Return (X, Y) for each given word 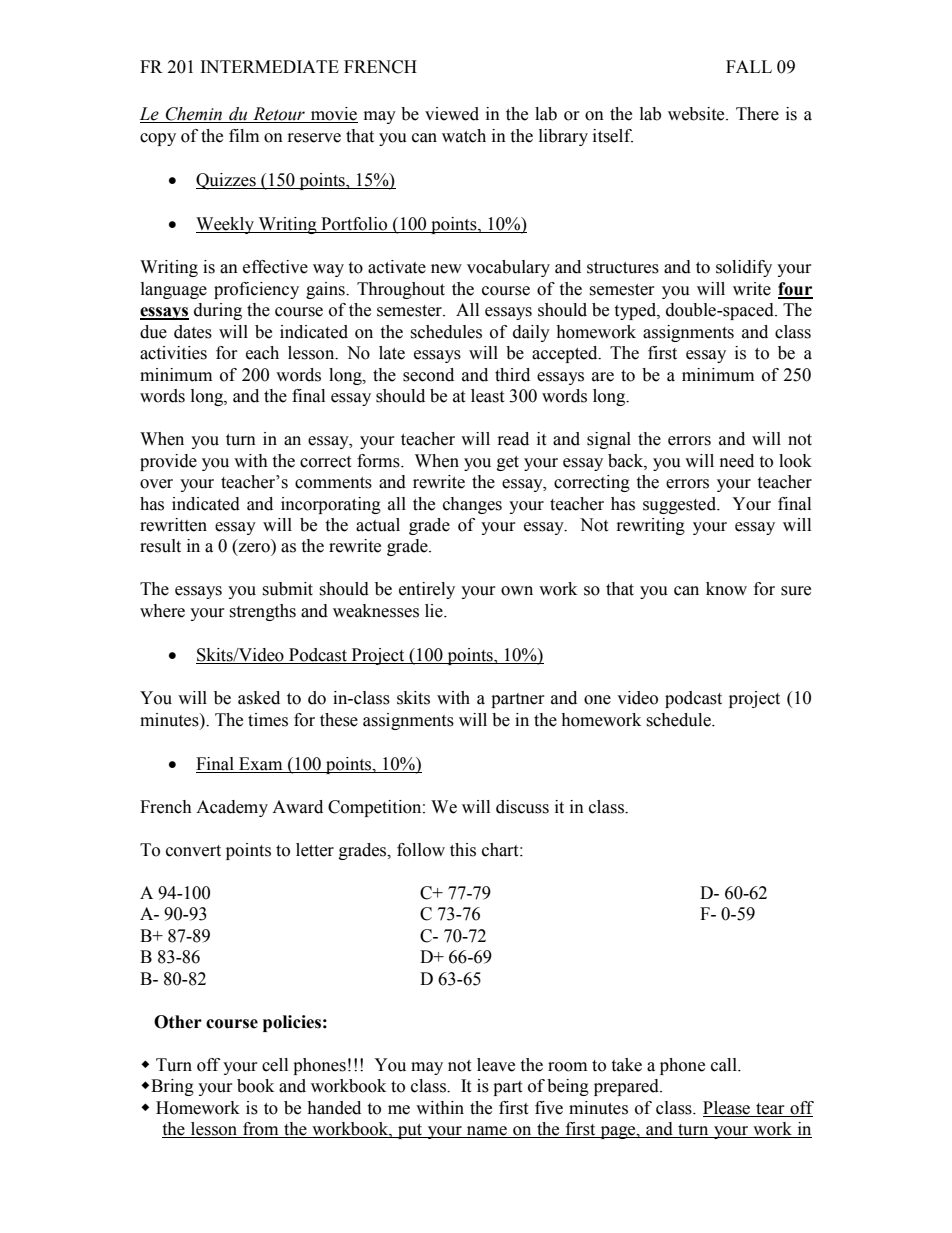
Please (726, 1108)
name (487, 1132)
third (512, 375)
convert (193, 851)
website (697, 114)
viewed (452, 114)
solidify (744, 268)
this (463, 850)
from (261, 1130)
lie (435, 611)
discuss (522, 807)
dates (193, 332)
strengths (262, 612)
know (726, 589)
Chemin (194, 115)
